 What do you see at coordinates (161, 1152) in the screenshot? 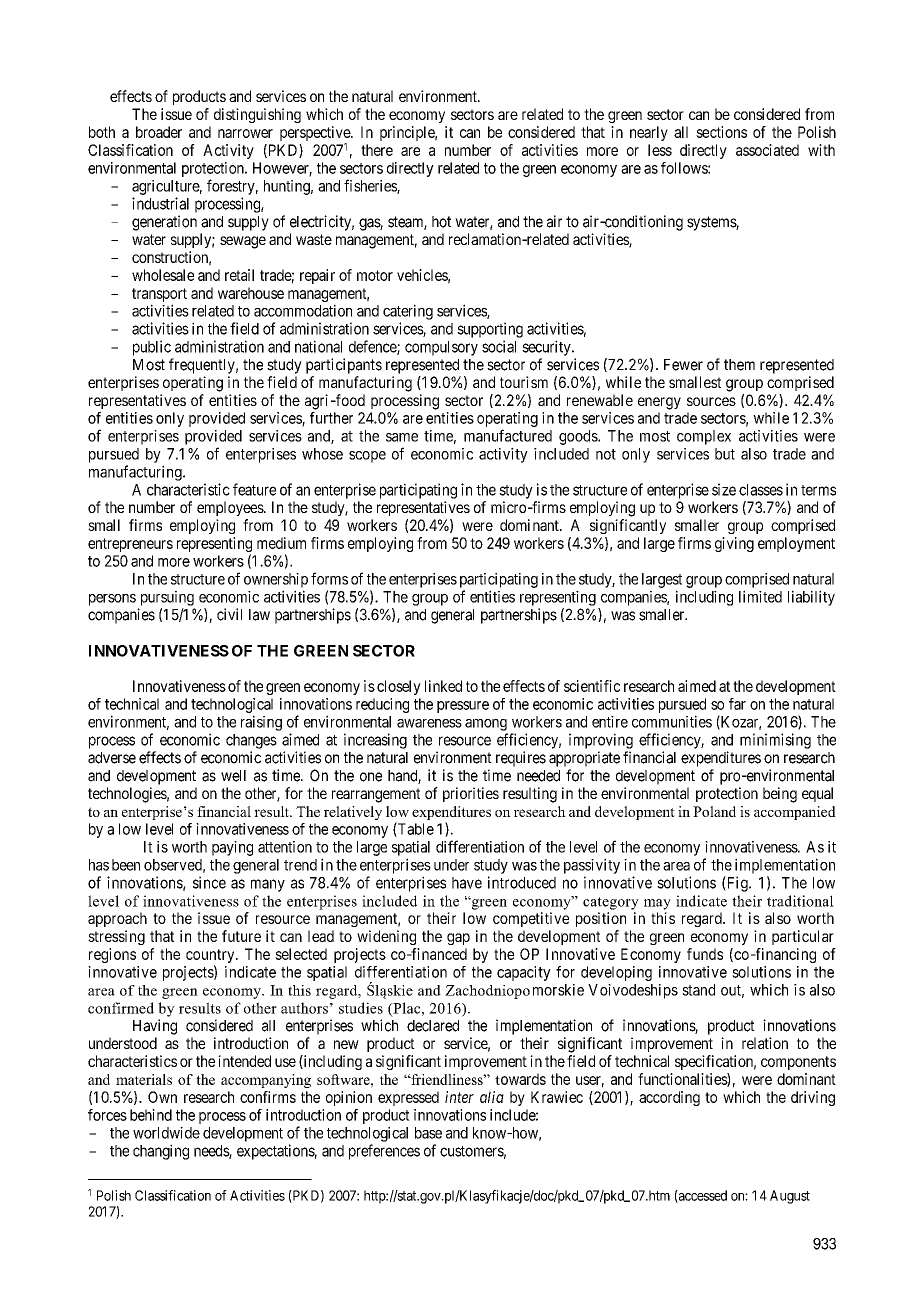
I see `changing` at bounding box center [161, 1152].
